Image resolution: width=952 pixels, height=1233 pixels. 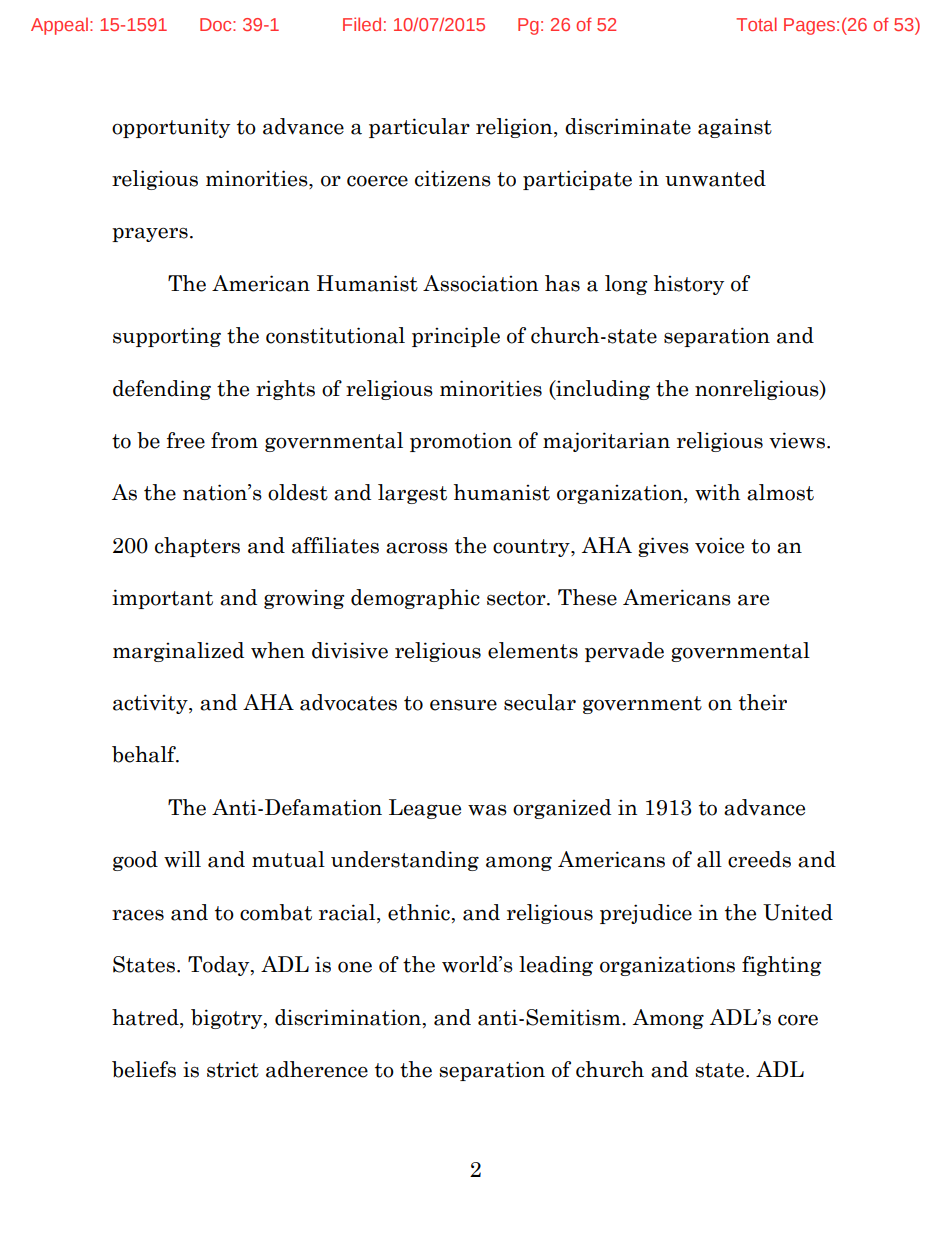 I want to click on chapters, so click(x=197, y=547).
